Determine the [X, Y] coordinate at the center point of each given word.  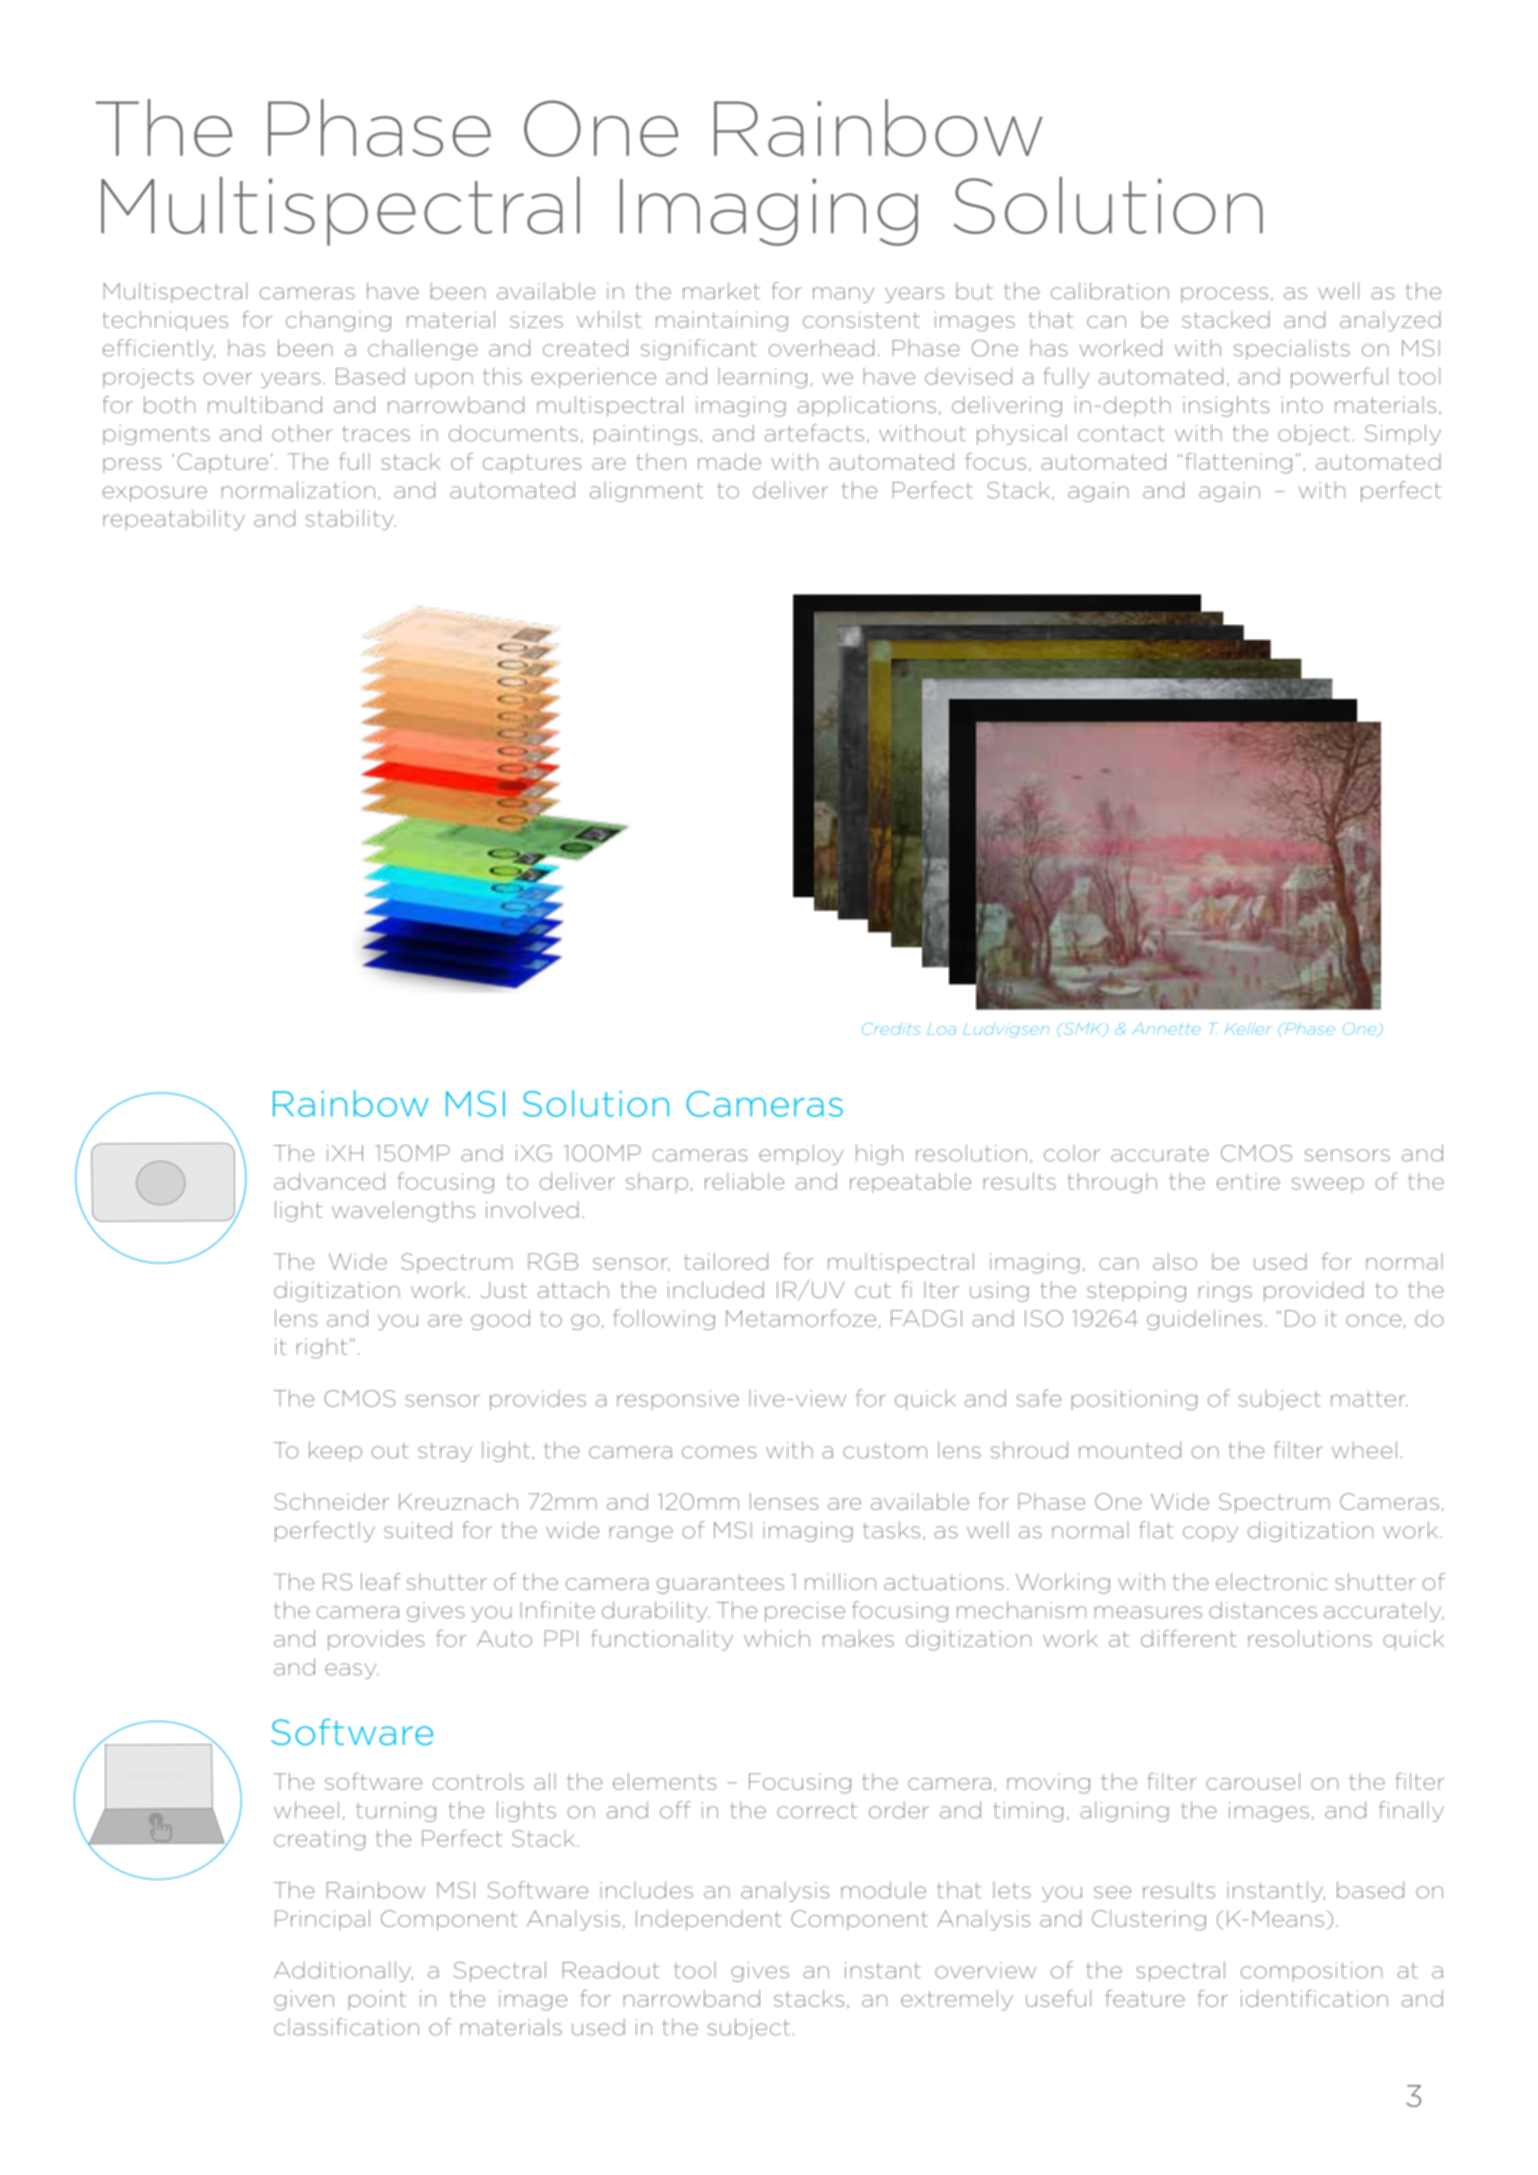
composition [1311, 1972]
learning [762, 378]
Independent [709, 1920]
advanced [329, 1181]
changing [338, 321]
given [304, 2000]
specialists [1292, 350]
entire [1248, 1181]
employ [801, 1154]
